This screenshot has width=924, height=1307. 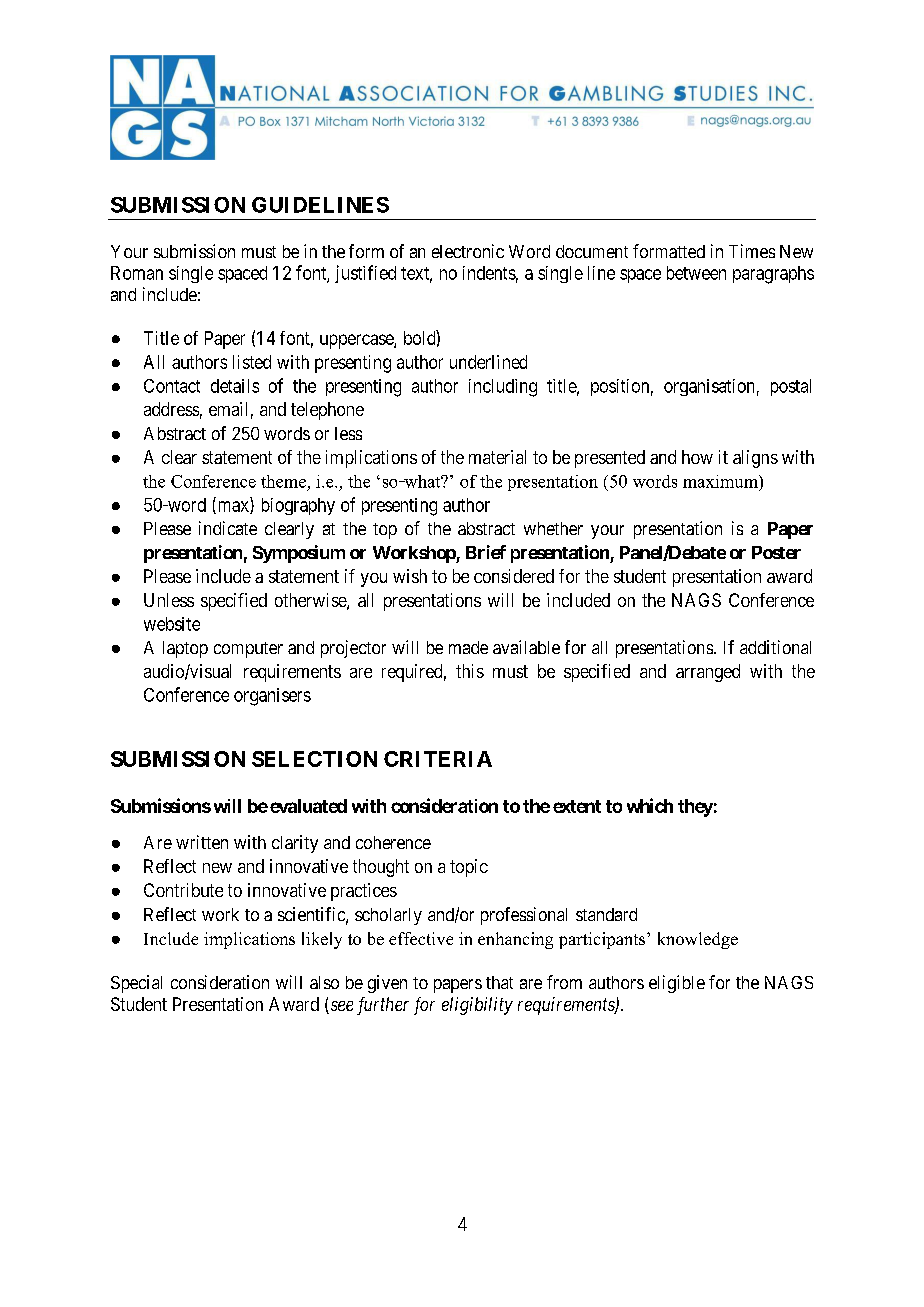 What do you see at coordinates (202, 842) in the screenshot?
I see `written` at bounding box center [202, 842].
